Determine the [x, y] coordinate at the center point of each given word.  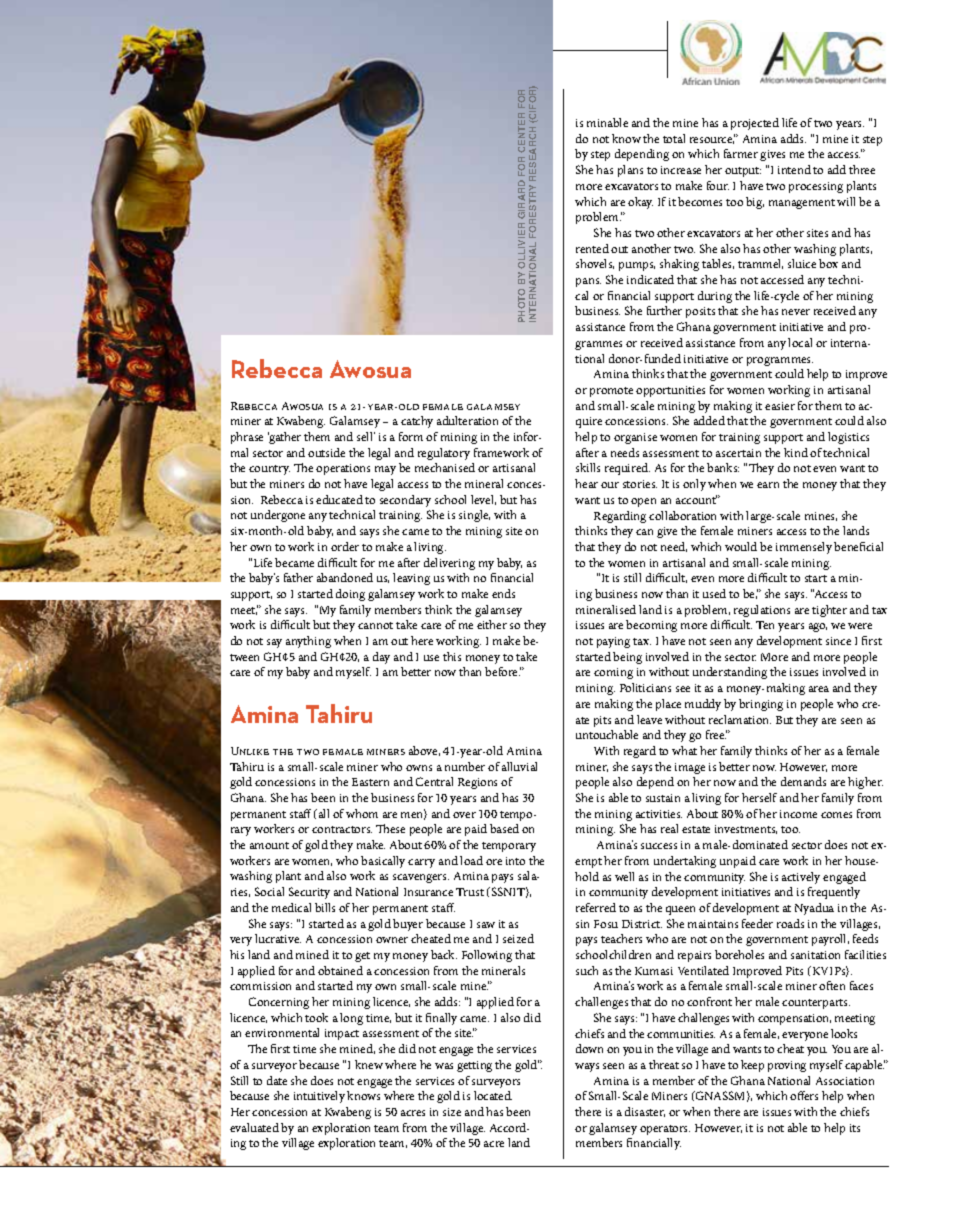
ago [818, 627]
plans [630, 171]
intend [794, 169]
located [493, 1095]
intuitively [319, 1097]
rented [592, 248]
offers [804, 1095]
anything [308, 642]
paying [613, 642]
